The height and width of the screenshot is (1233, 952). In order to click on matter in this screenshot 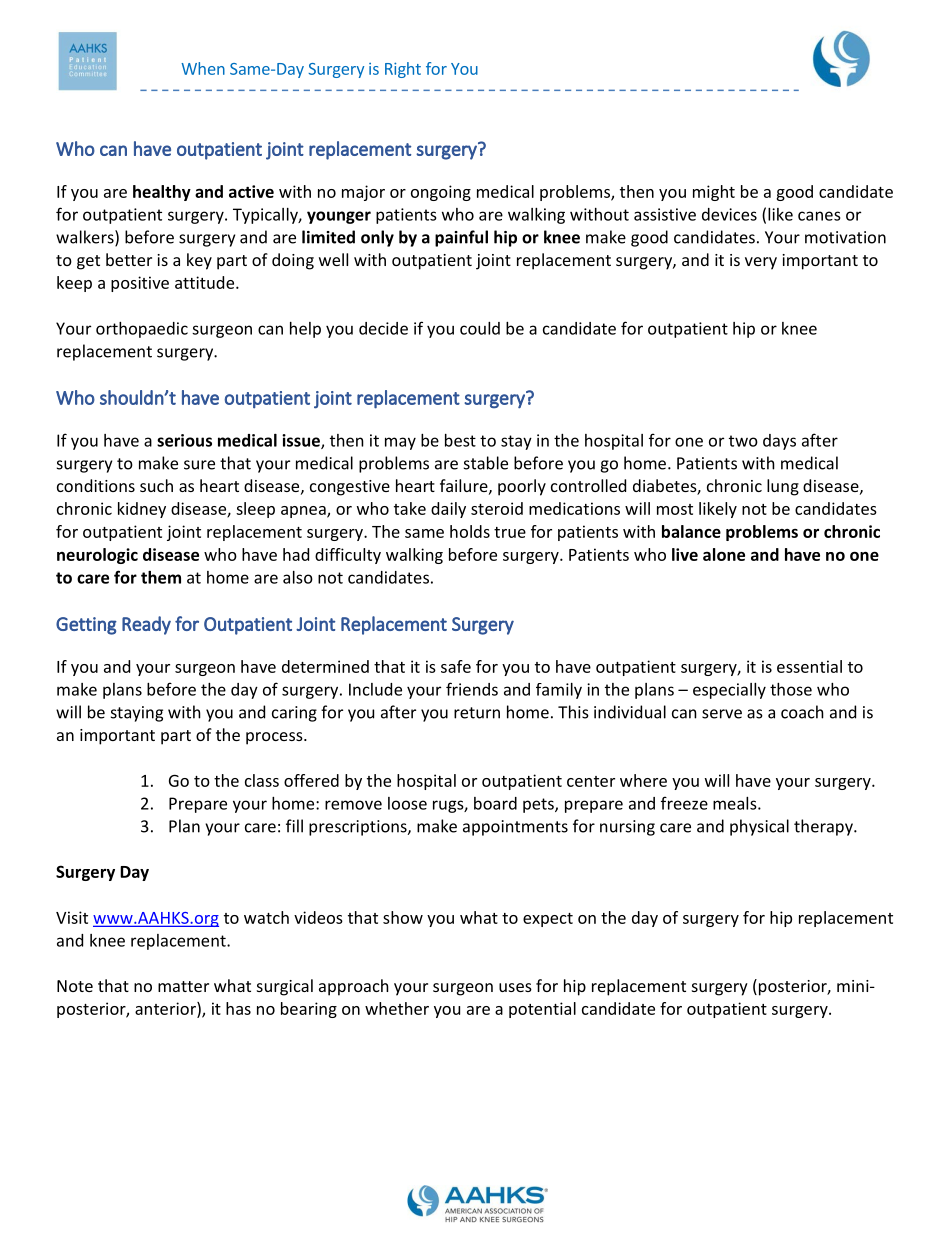, I will do `click(183, 986)`.
